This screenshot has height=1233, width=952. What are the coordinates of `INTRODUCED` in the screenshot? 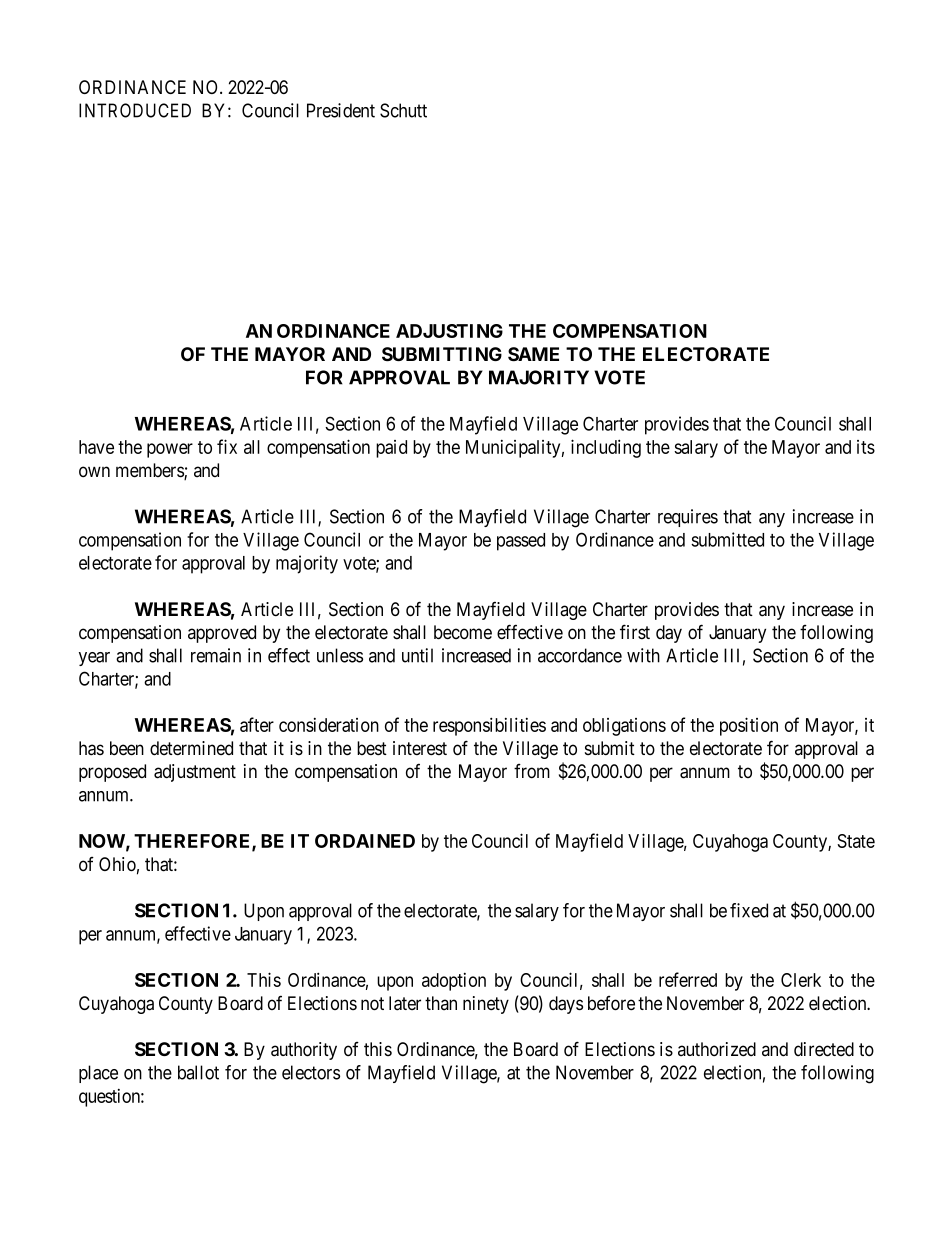 It's located at (135, 110).
